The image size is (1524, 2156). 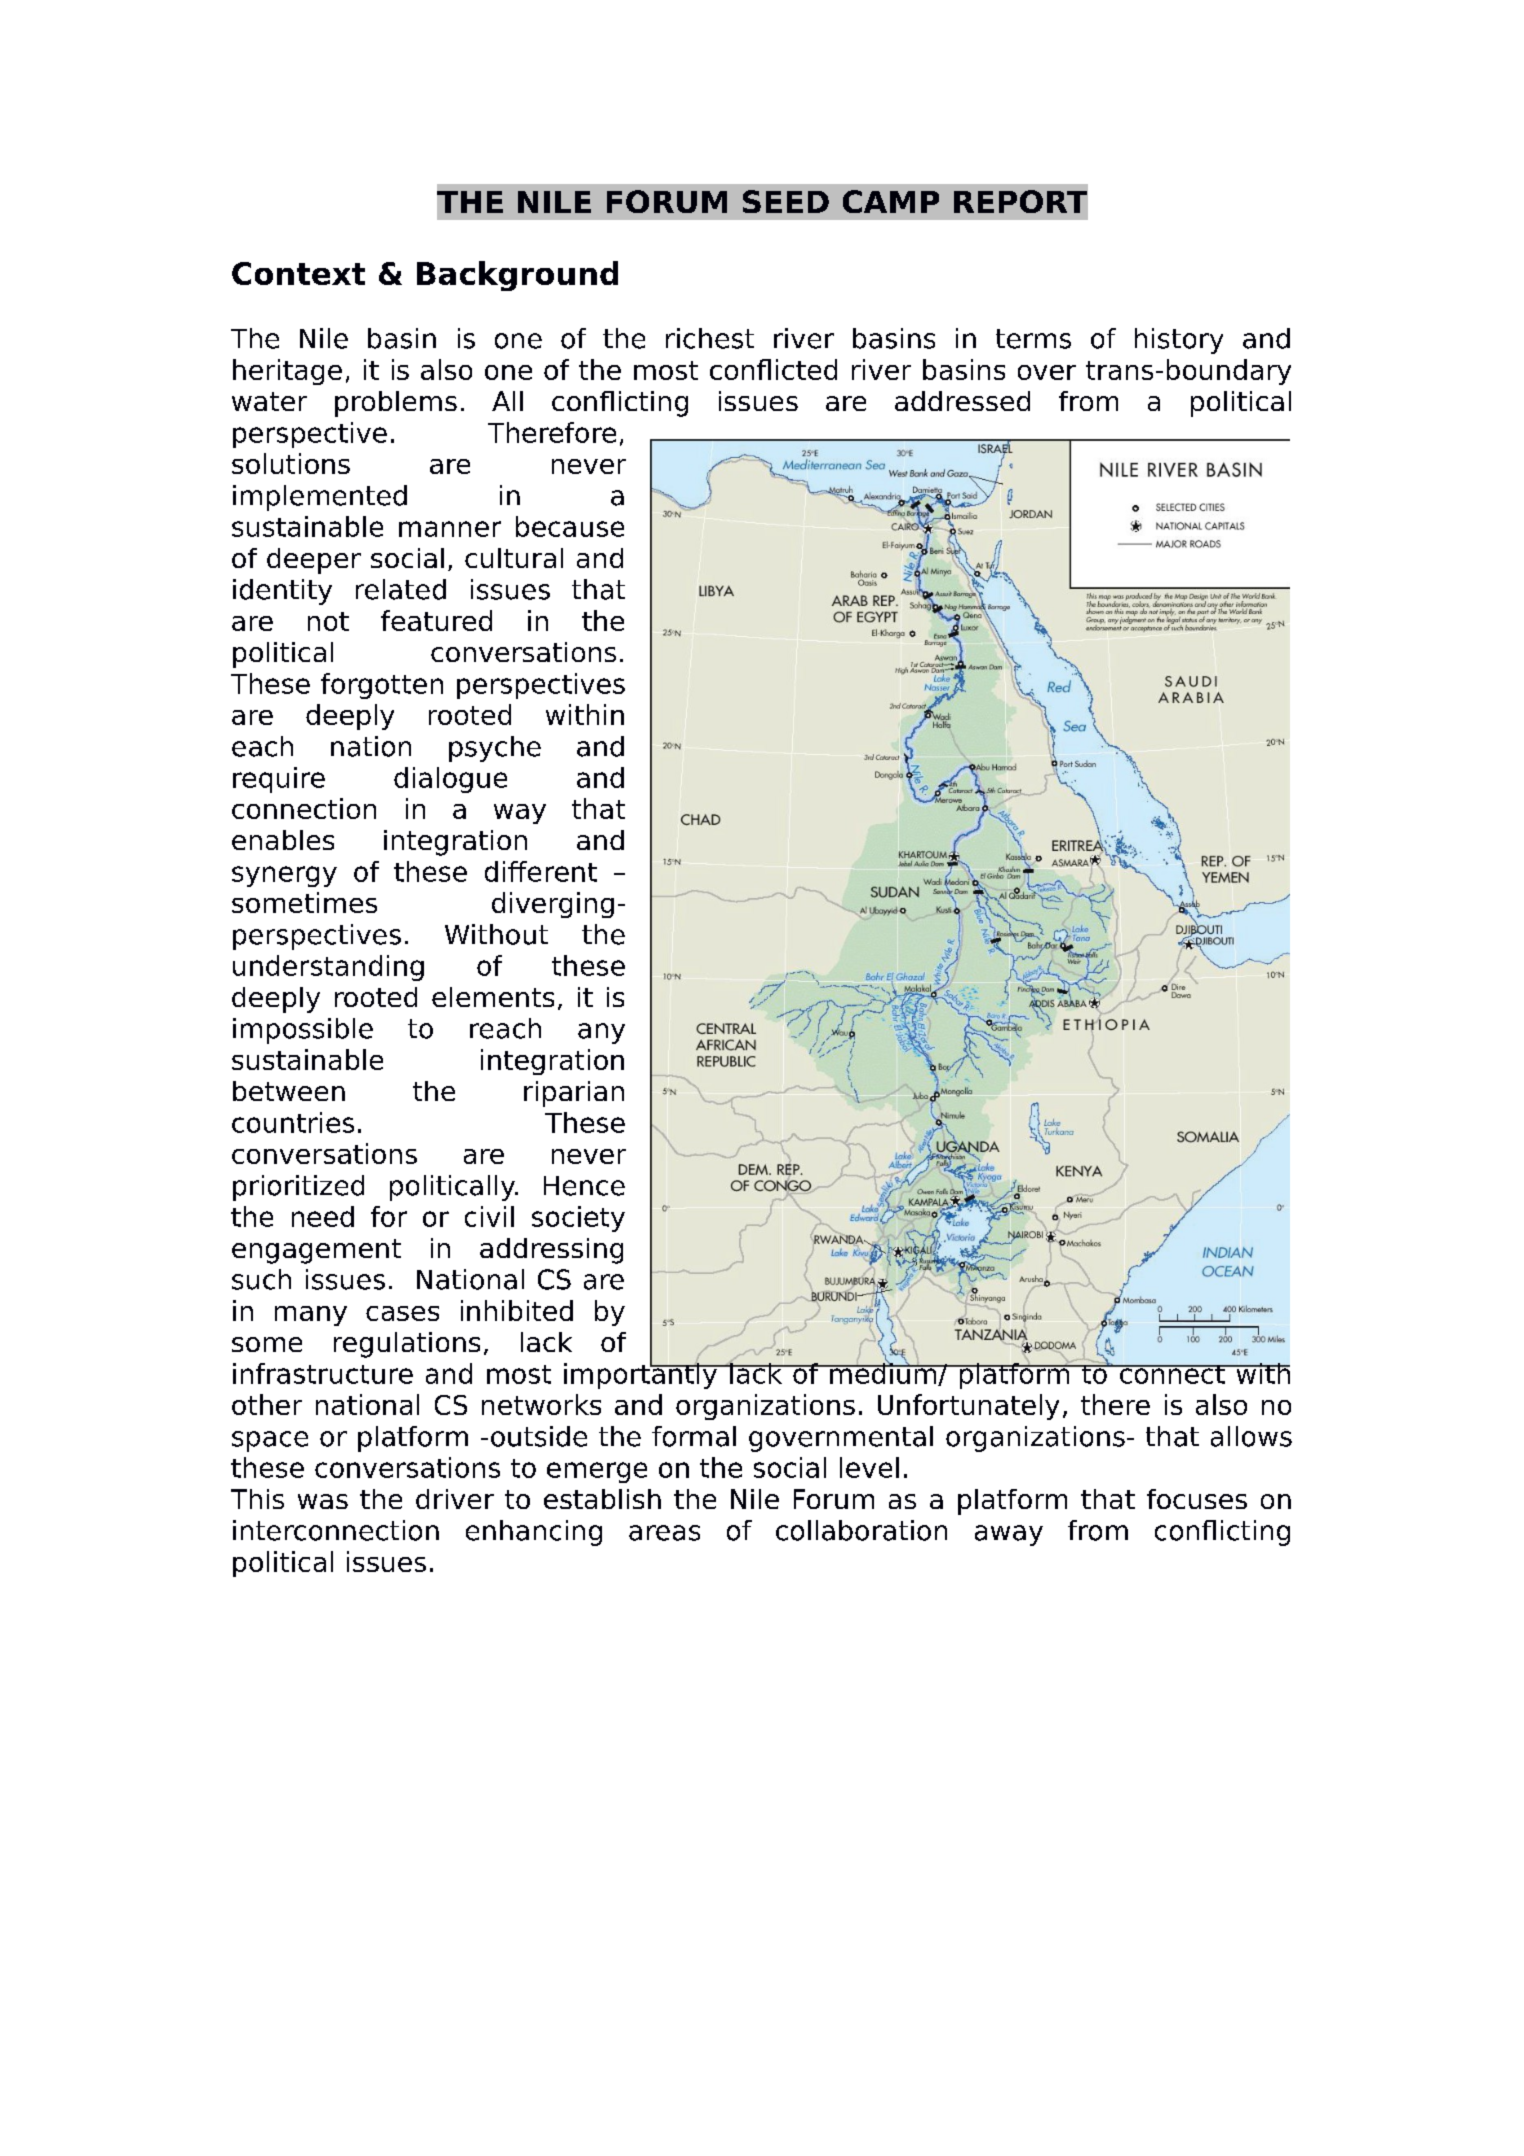 I want to click on areas, so click(x=664, y=1533).
